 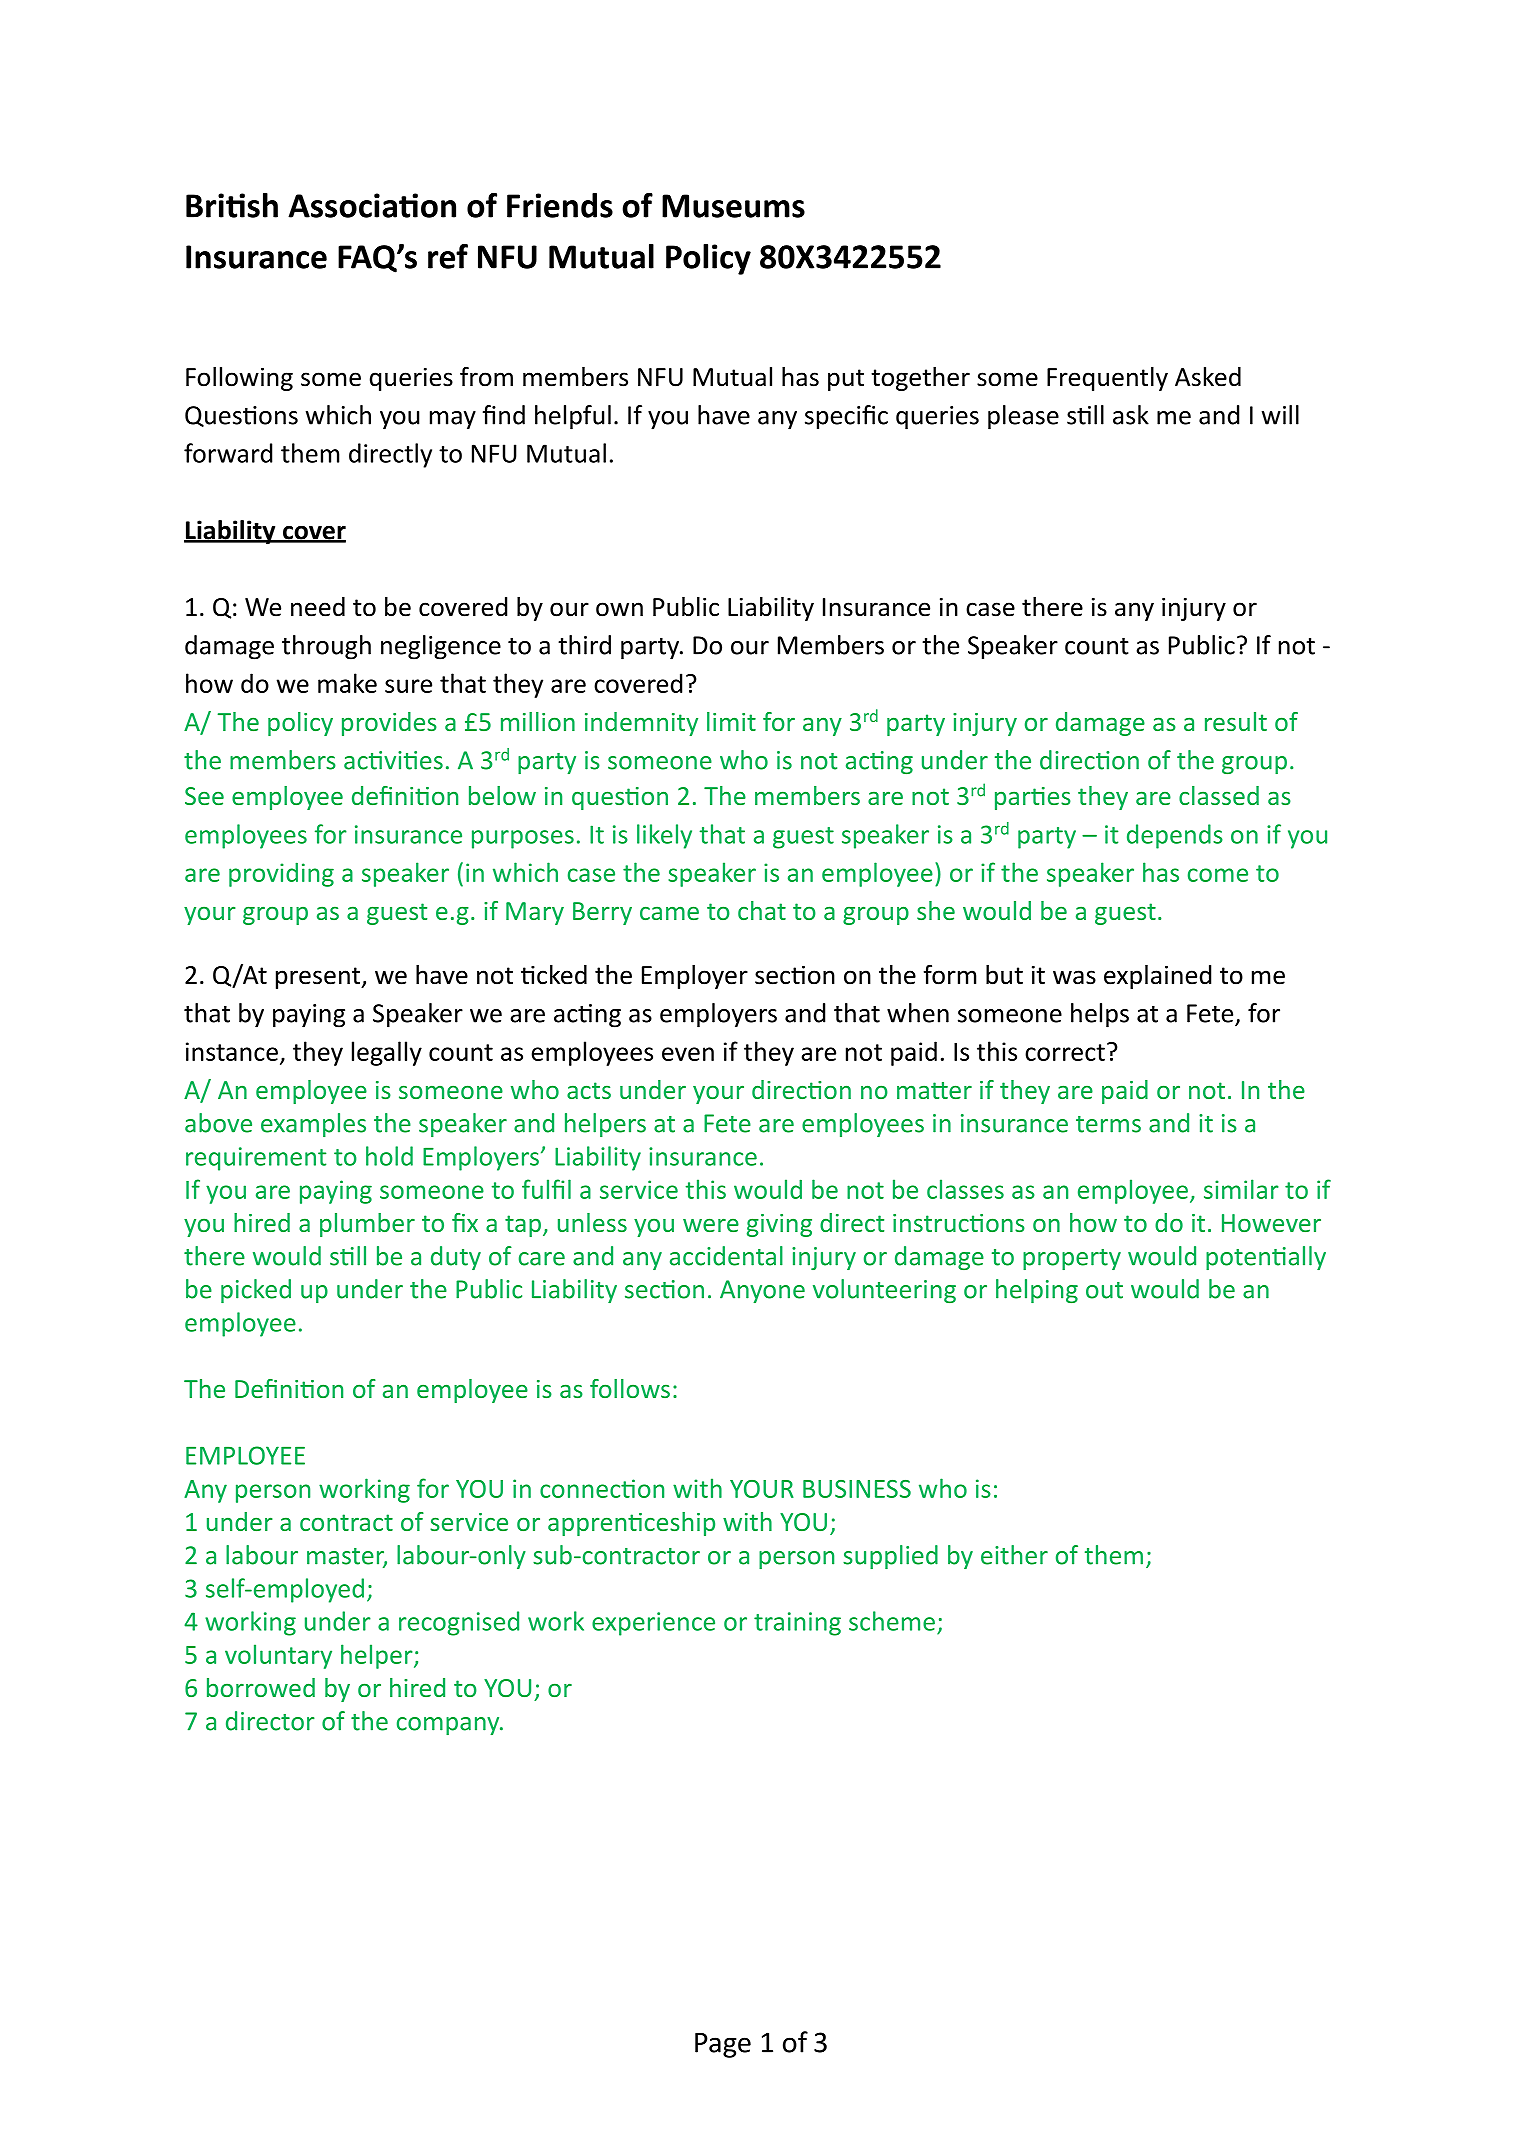 I want to click on Frequently, so click(x=1107, y=379).
